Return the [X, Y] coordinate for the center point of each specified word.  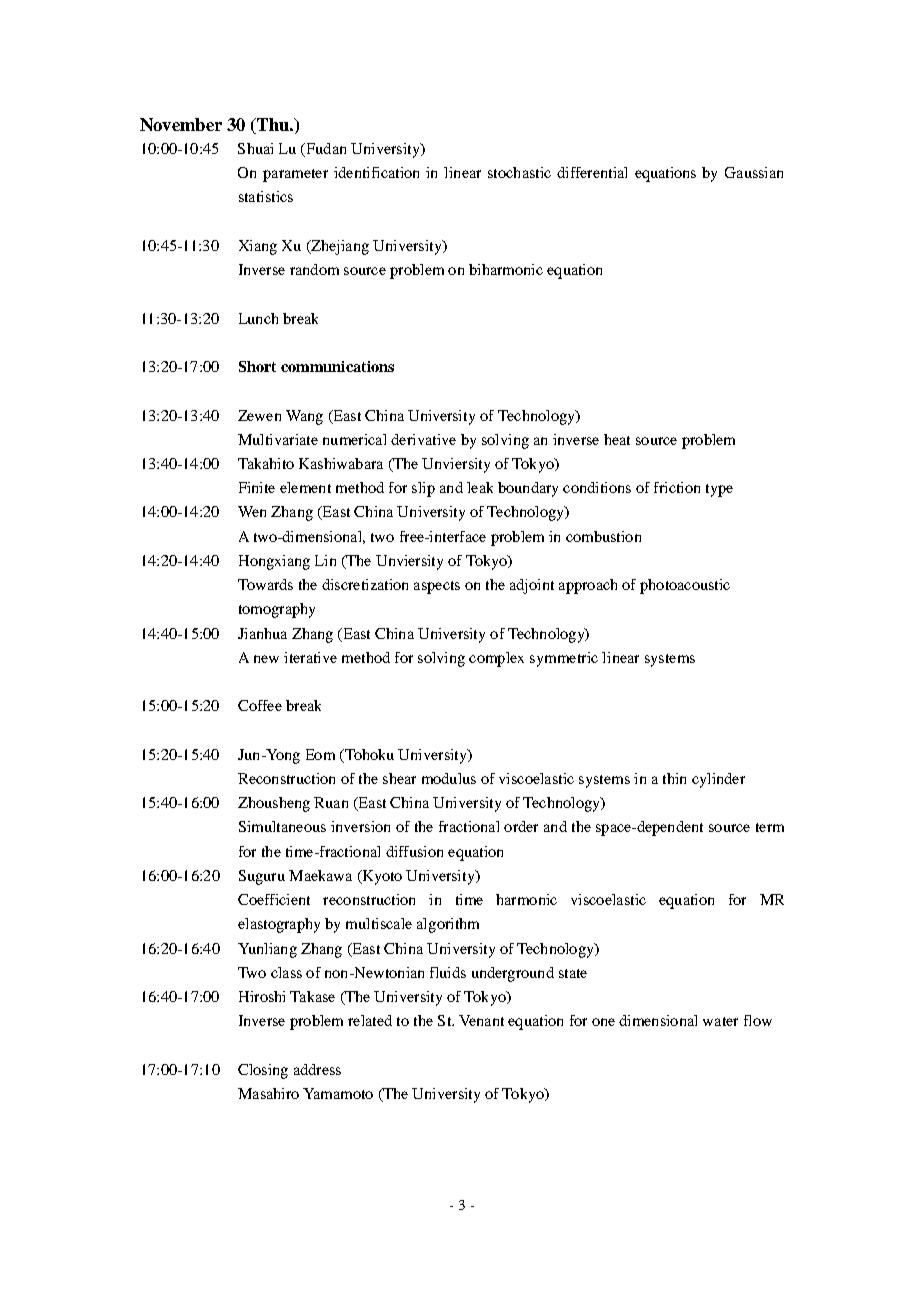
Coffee [260, 705]
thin [674, 778]
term [770, 827]
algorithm [448, 925]
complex [496, 659]
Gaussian [754, 172]
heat [617, 439]
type [719, 490]
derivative [423, 439]
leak [480, 487]
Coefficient [274, 899]
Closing [263, 1071]
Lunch [258, 318]
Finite [257, 487]
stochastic [519, 172]
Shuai [255, 148]
